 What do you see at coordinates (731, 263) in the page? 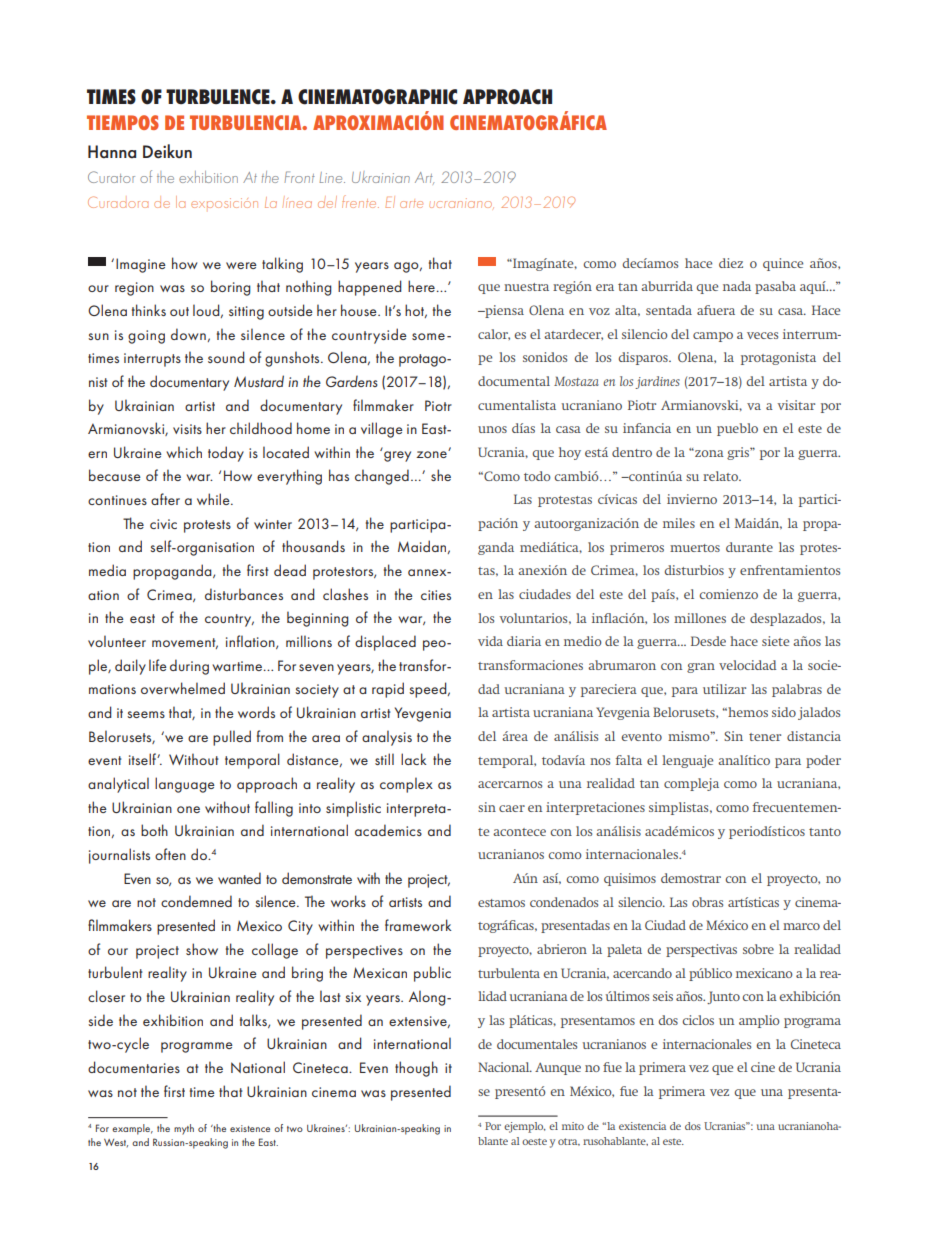
I see `diez` at bounding box center [731, 263].
